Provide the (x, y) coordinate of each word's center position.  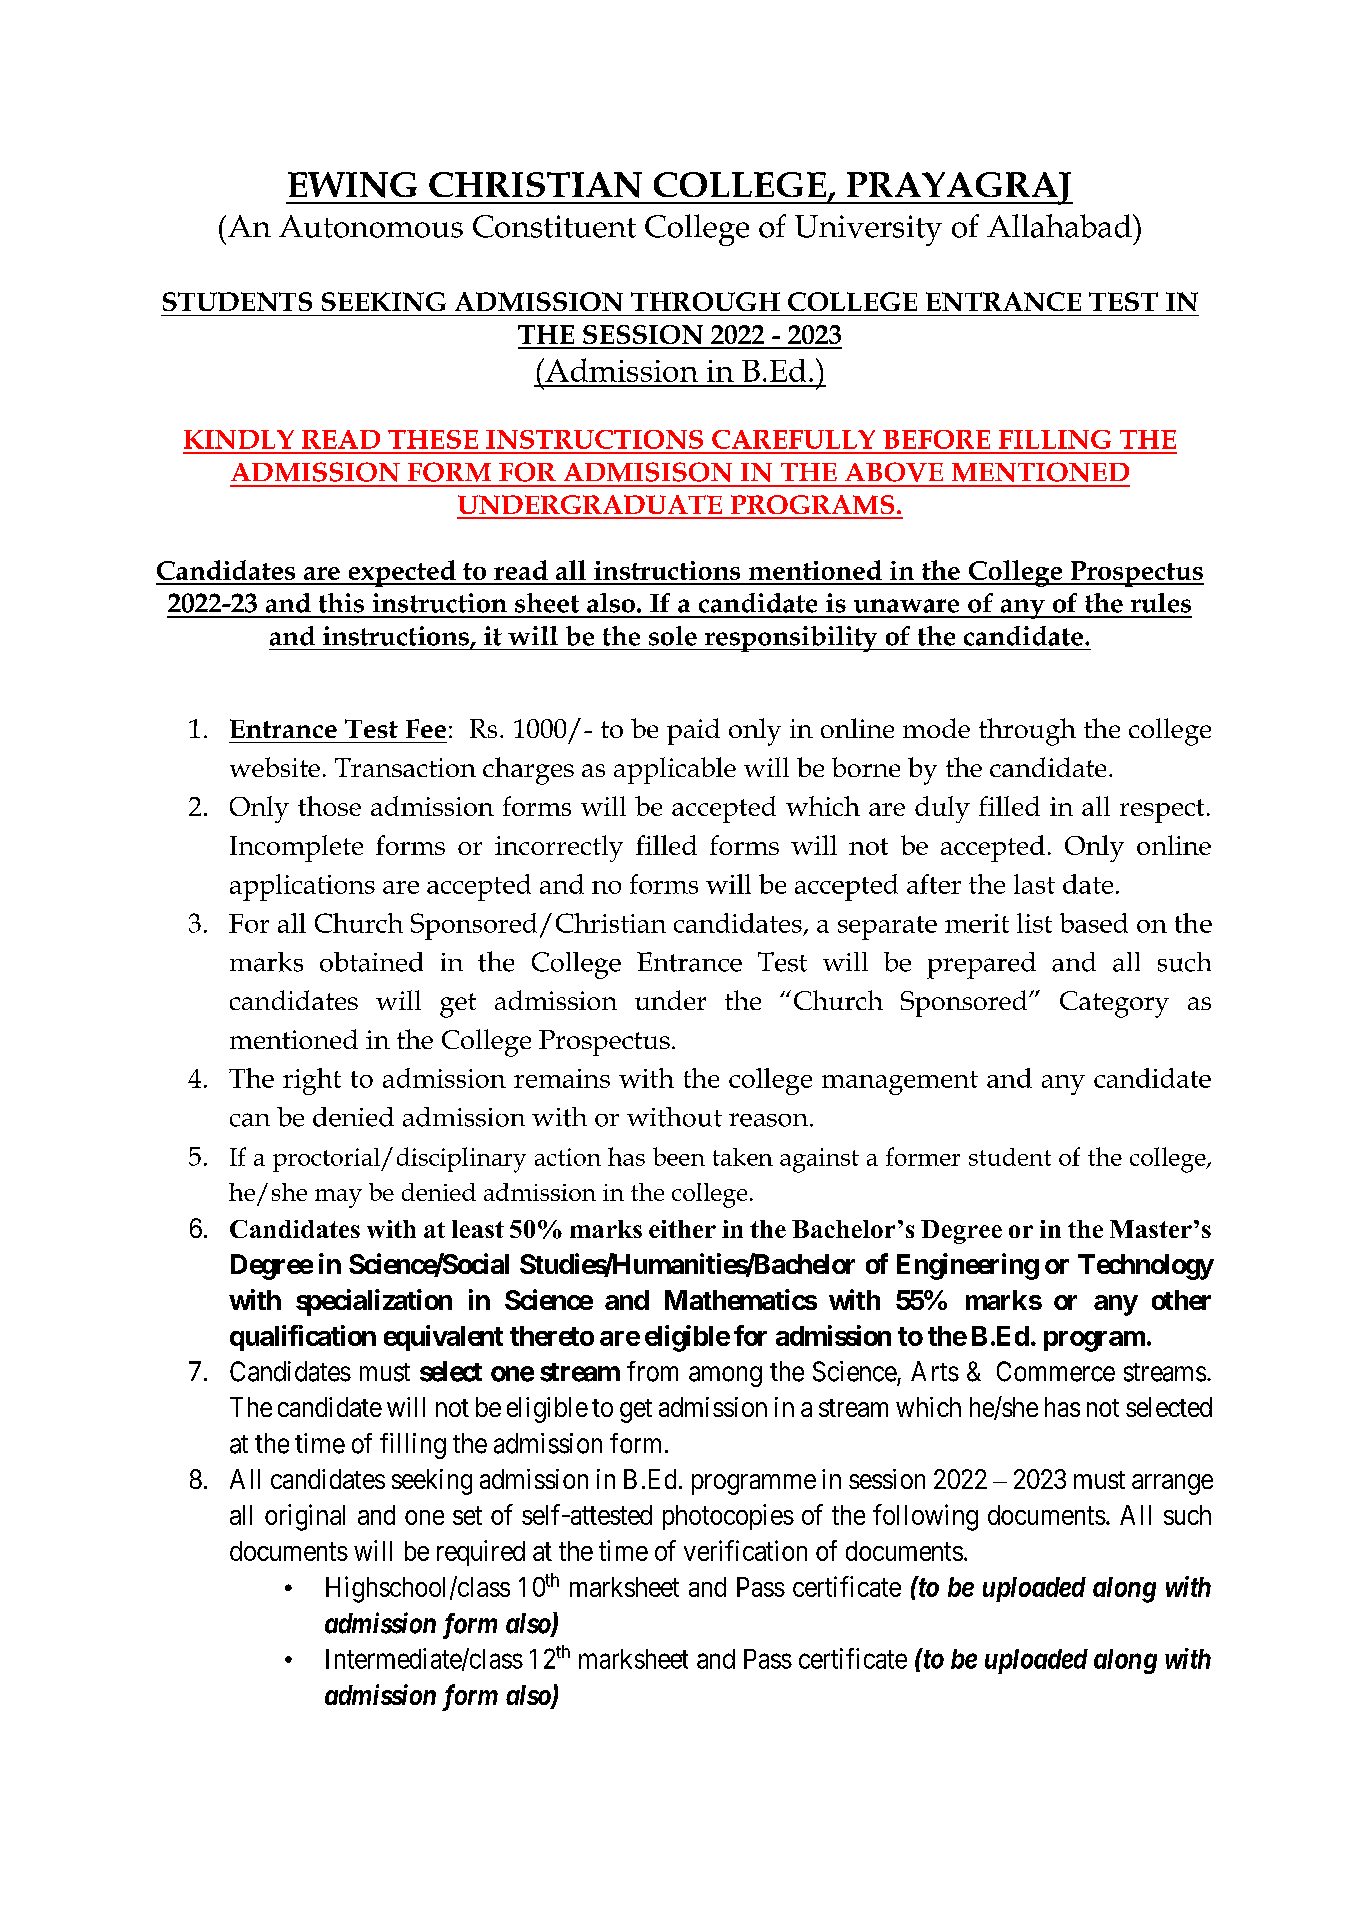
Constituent (554, 226)
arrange (1172, 1484)
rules (1161, 603)
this (341, 603)
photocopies (728, 1517)
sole (673, 636)
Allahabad (1060, 226)
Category (1114, 1004)
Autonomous (371, 226)
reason (770, 1120)
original (305, 1517)
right (312, 1081)
